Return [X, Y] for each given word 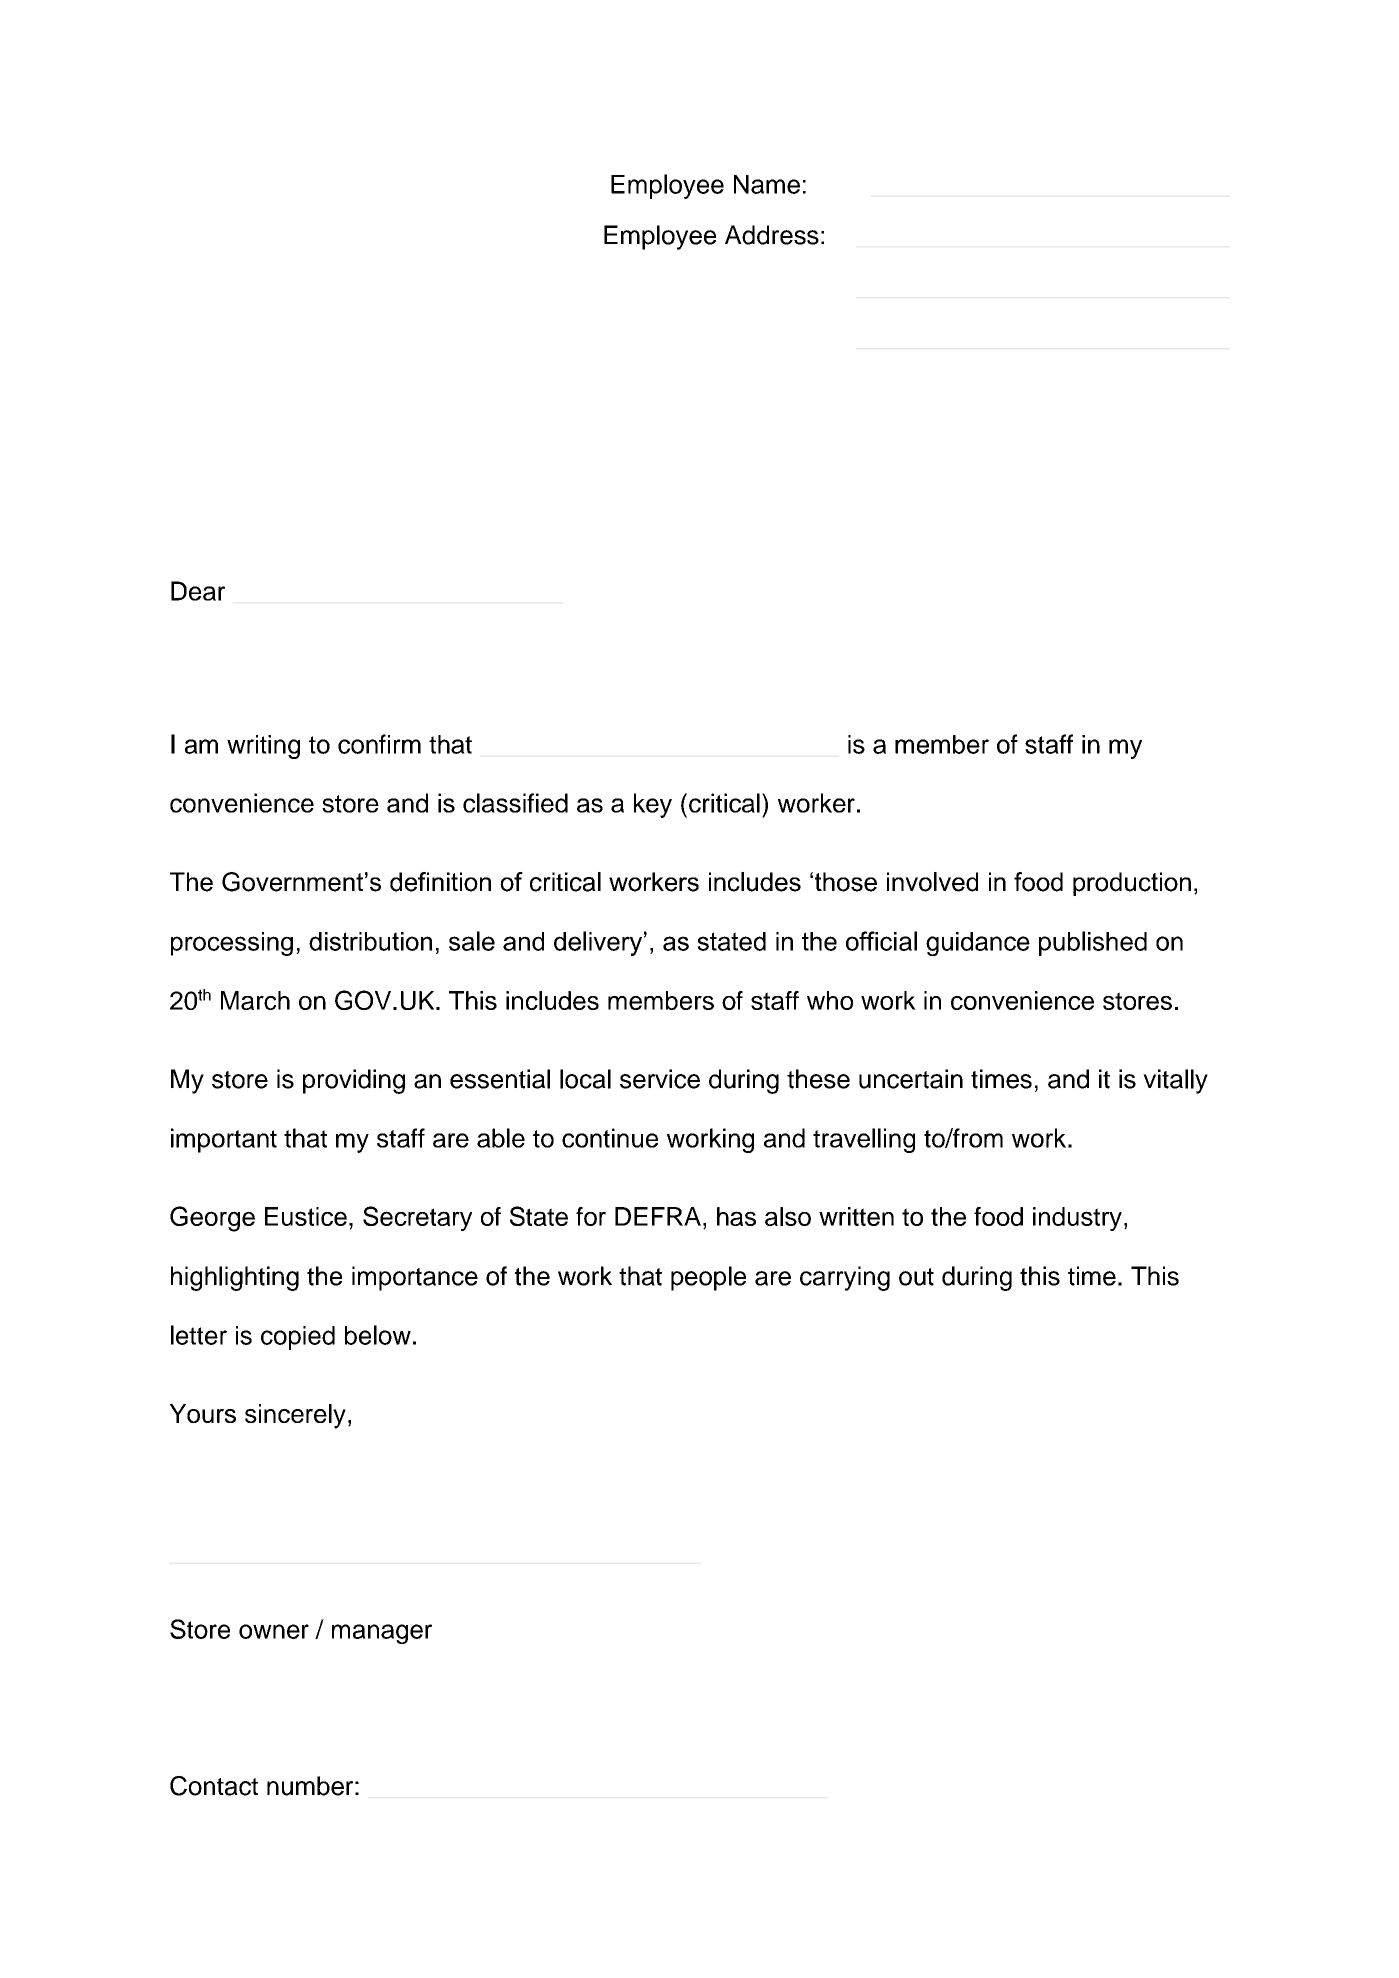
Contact [214, 1786]
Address [772, 235]
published [1093, 943]
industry [1077, 1219]
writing [263, 747]
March [255, 1000]
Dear [198, 591]
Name [767, 184]
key [653, 805]
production [1132, 884]
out [916, 1277]
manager [382, 1634]
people [708, 1278]
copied [298, 1338]
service [660, 1079]
